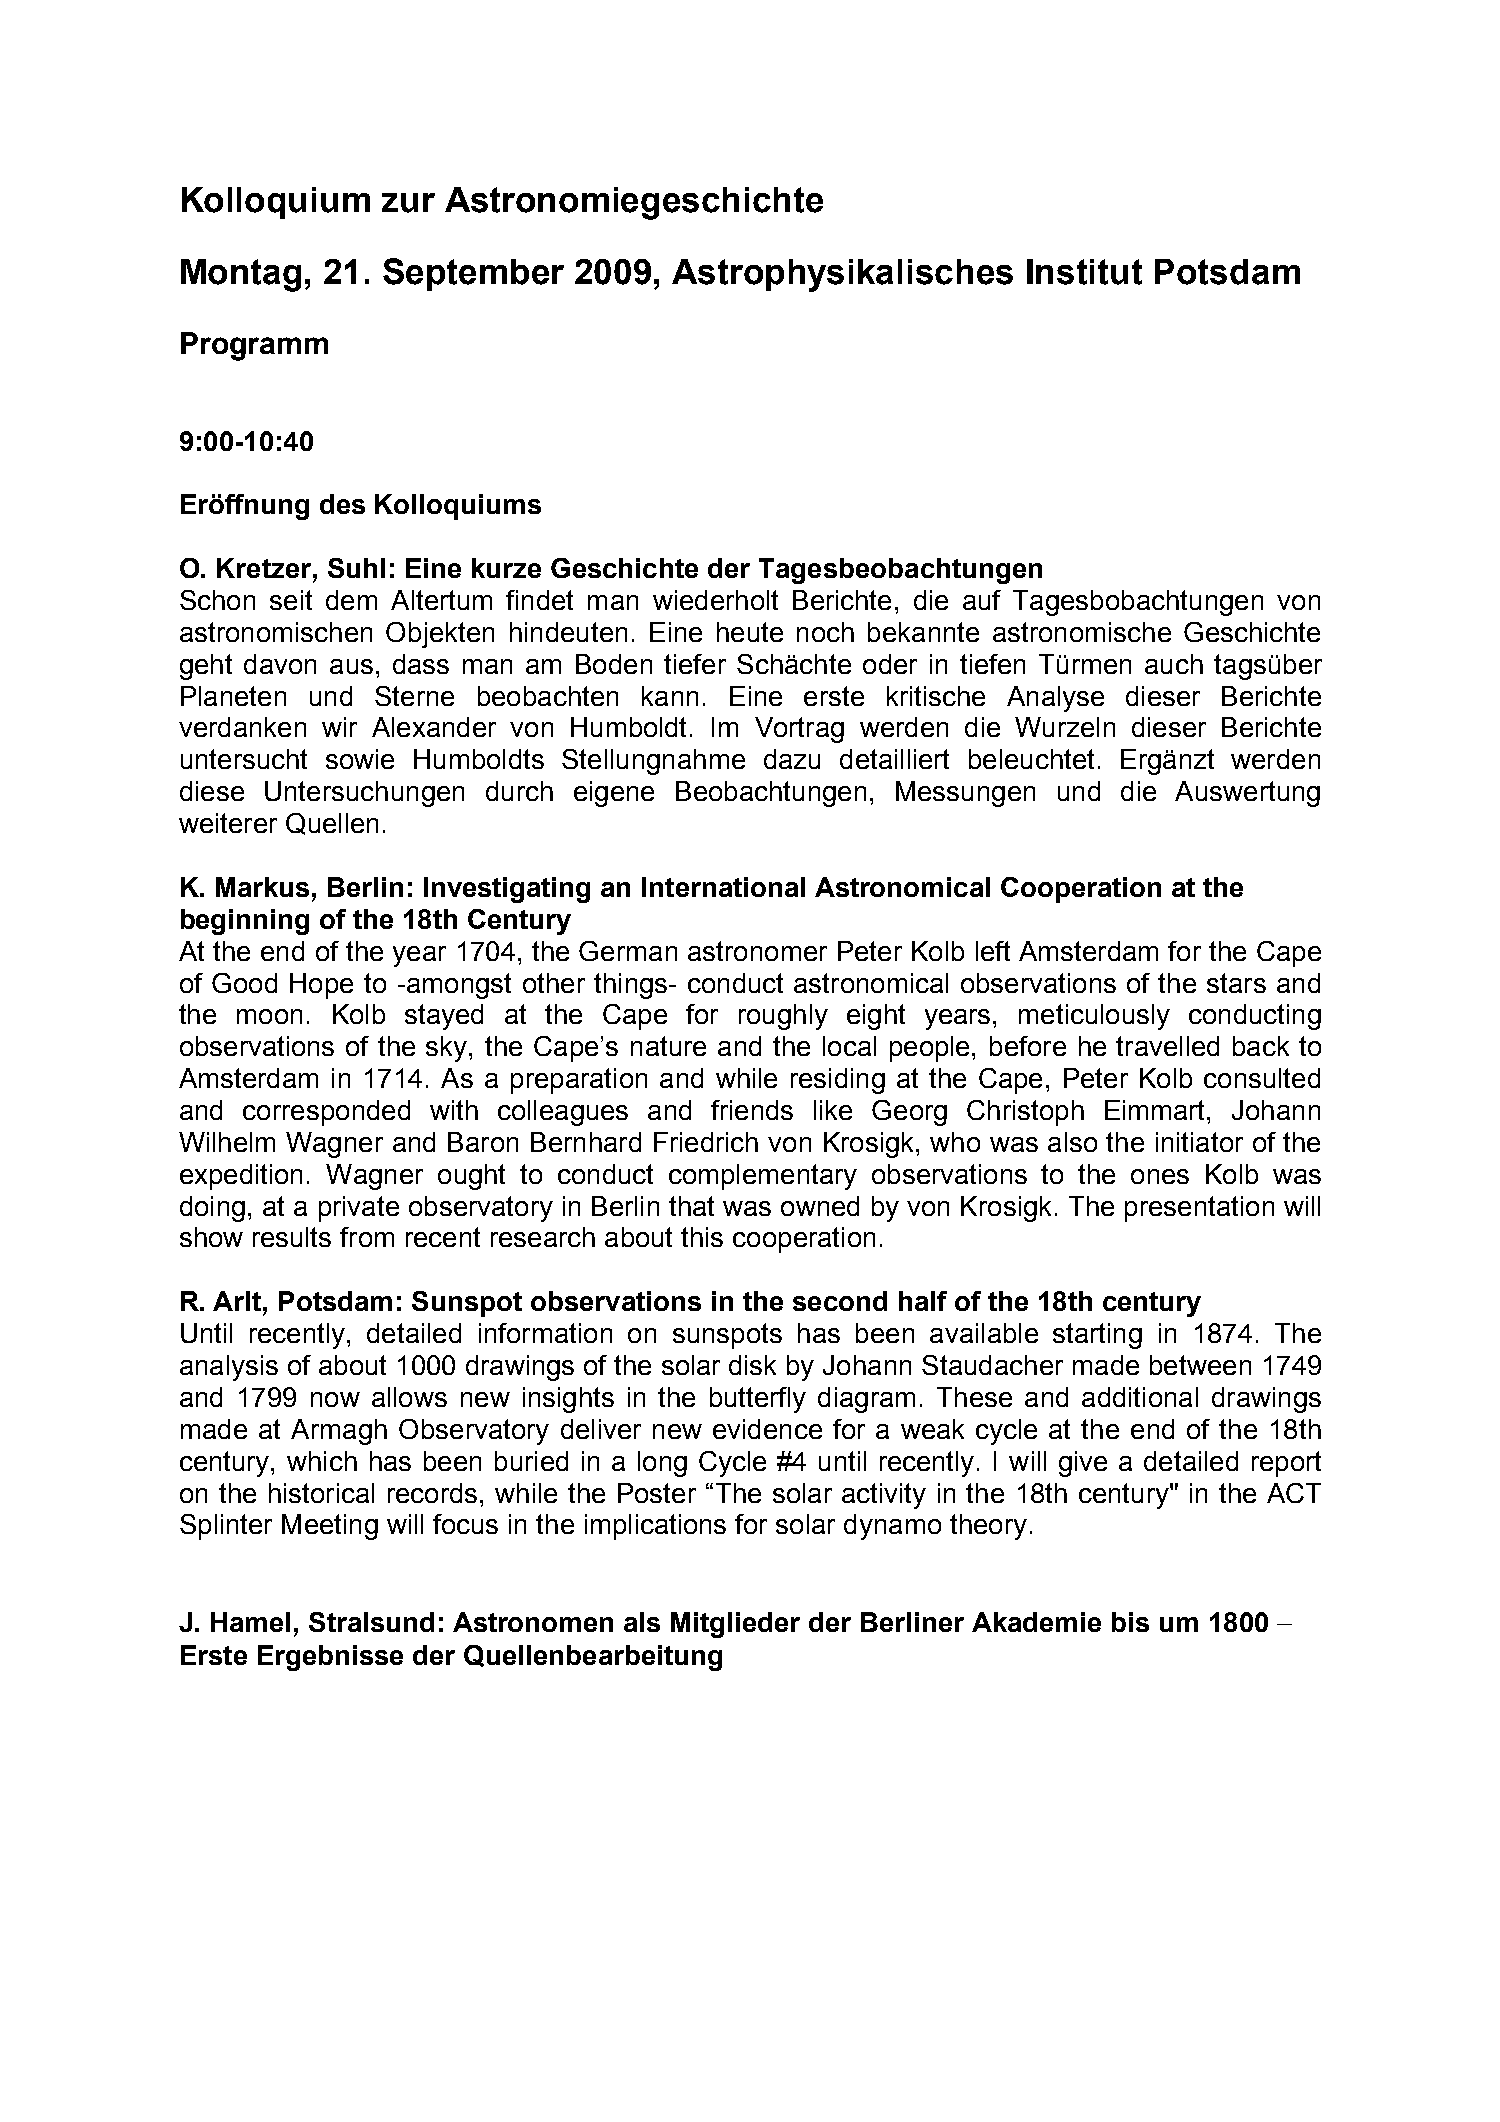 The height and width of the image is (2122, 1500). What do you see at coordinates (408, 203) in the image?
I see `zur` at bounding box center [408, 203].
